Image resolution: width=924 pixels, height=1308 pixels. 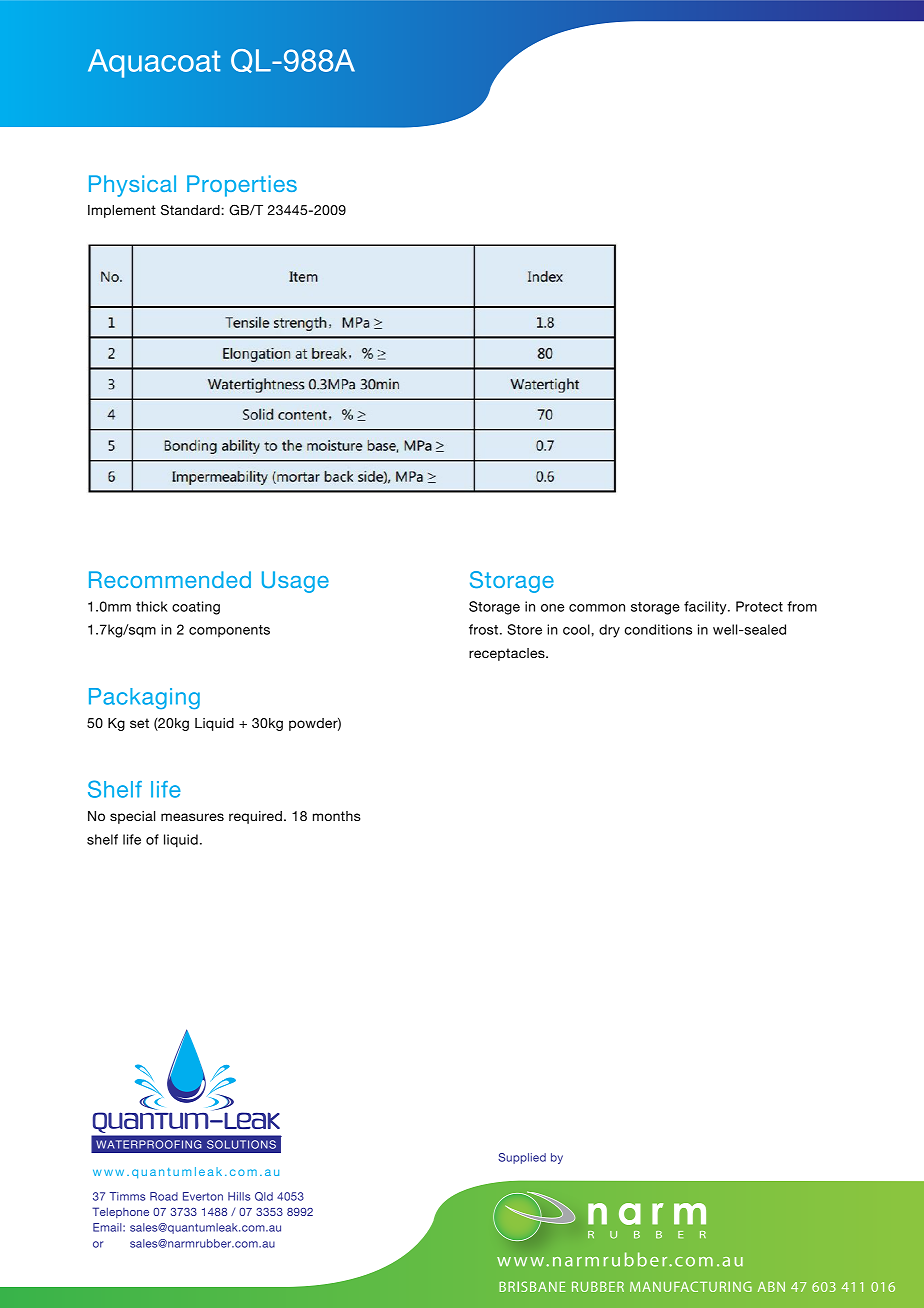 I want to click on receptacles, so click(x=508, y=654).
